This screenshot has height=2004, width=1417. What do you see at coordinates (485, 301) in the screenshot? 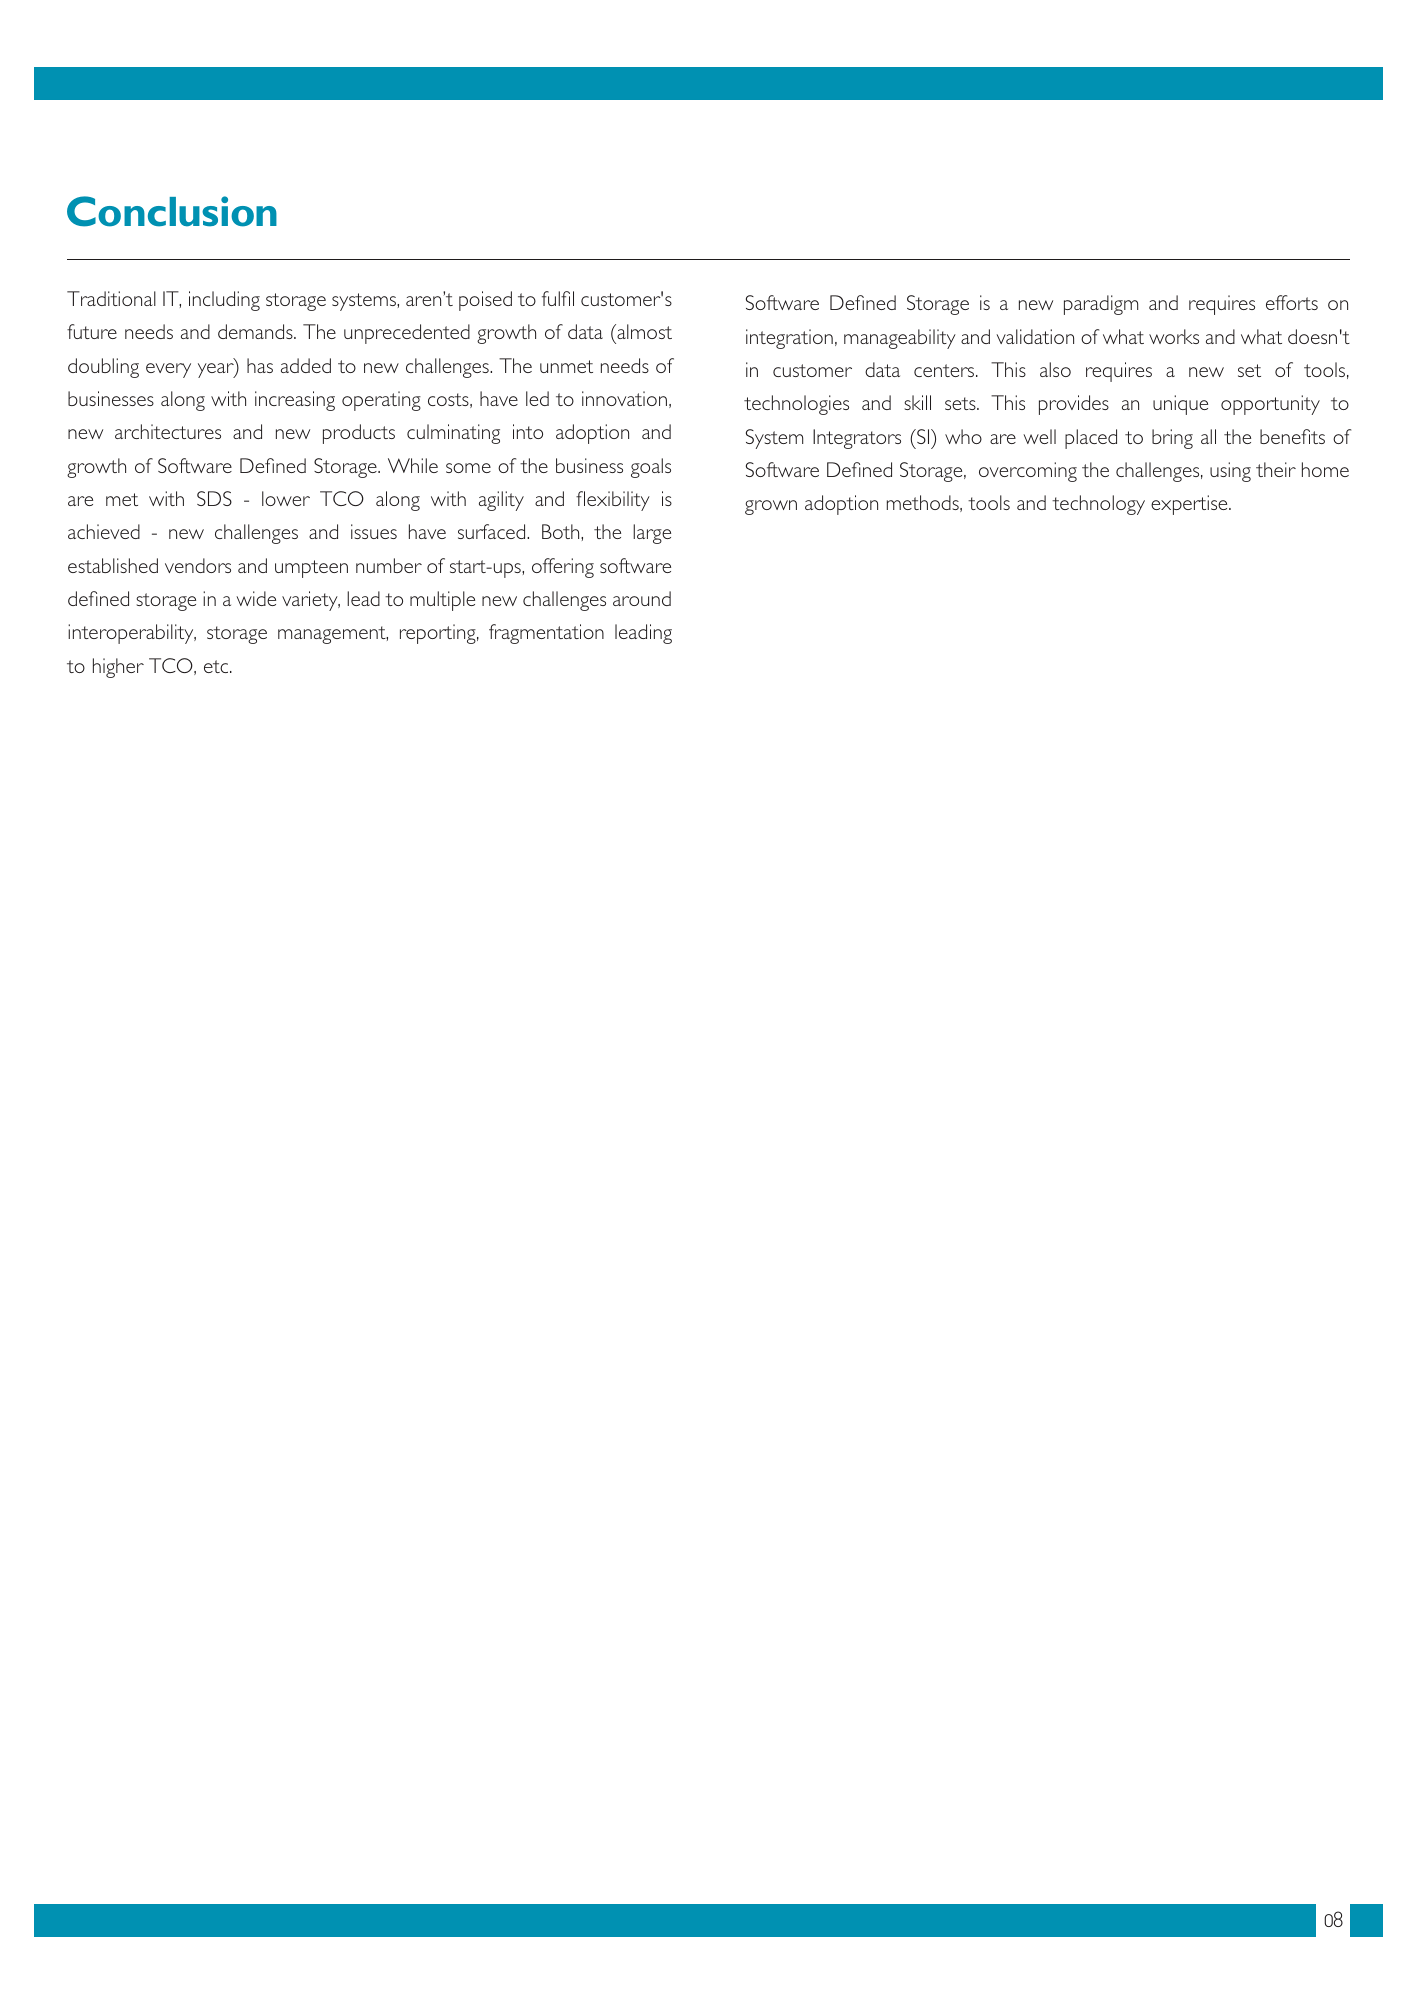
I see `poised` at bounding box center [485, 301].
